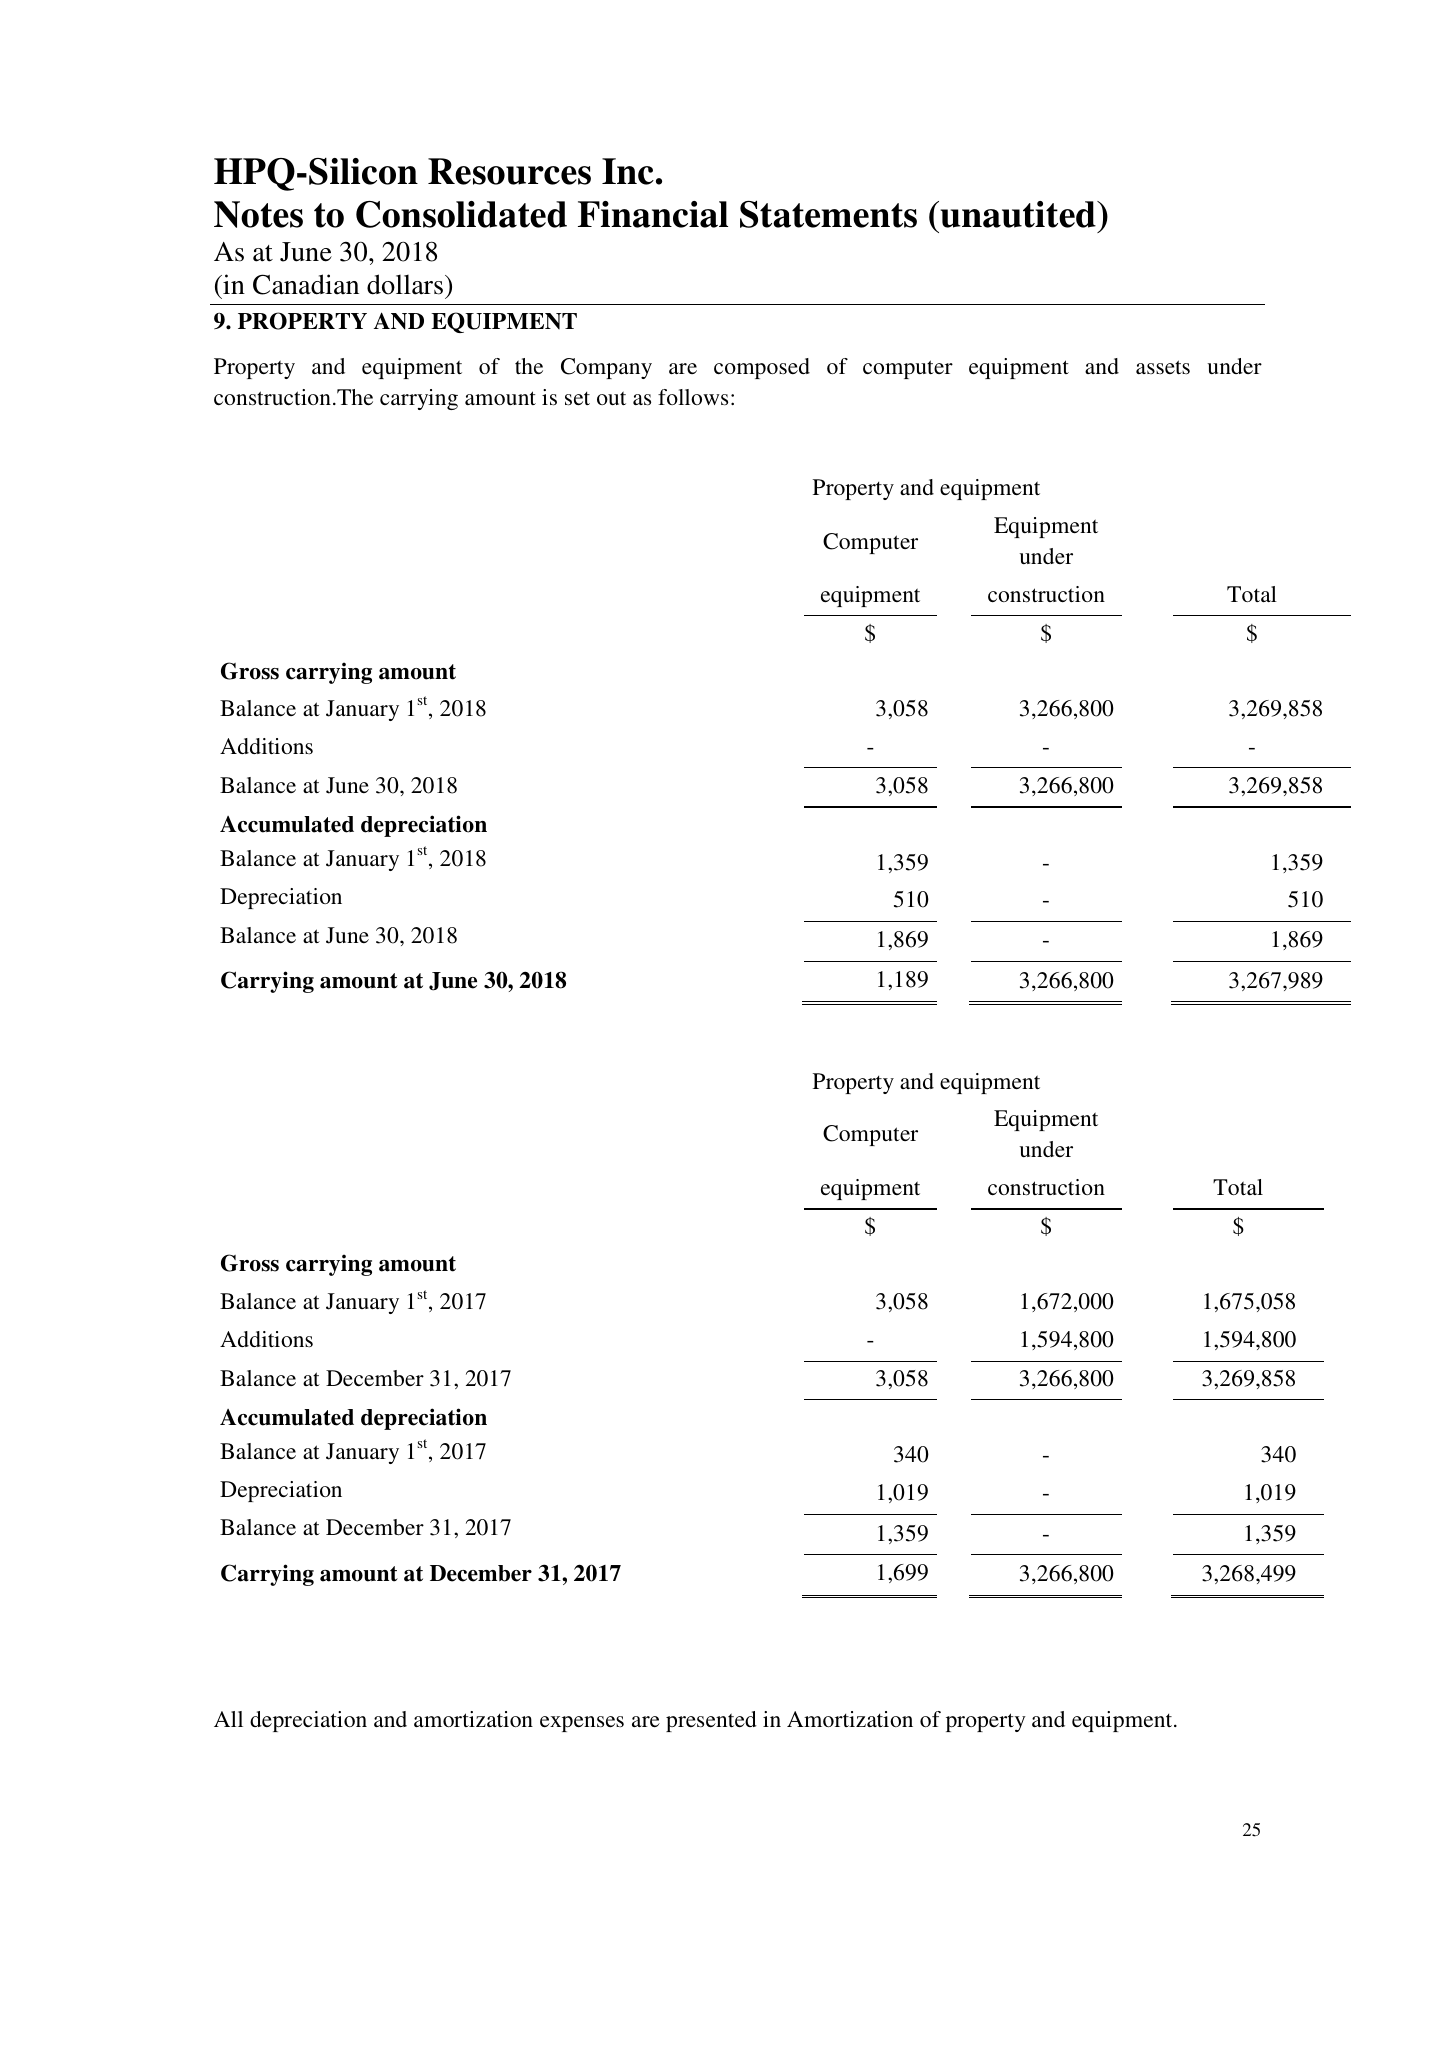  I want to click on Consolidated, so click(461, 214).
